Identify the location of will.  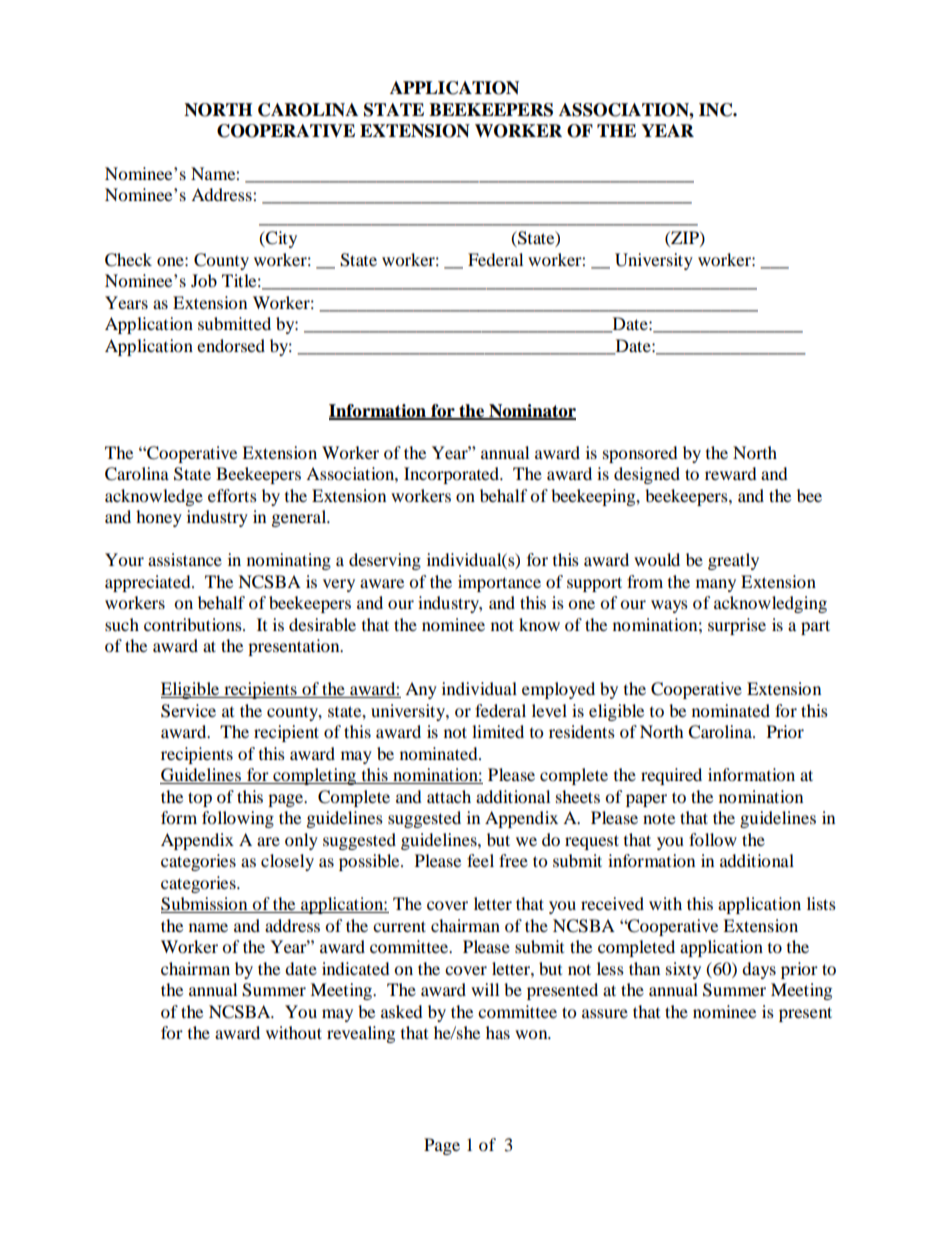
(485, 989).
